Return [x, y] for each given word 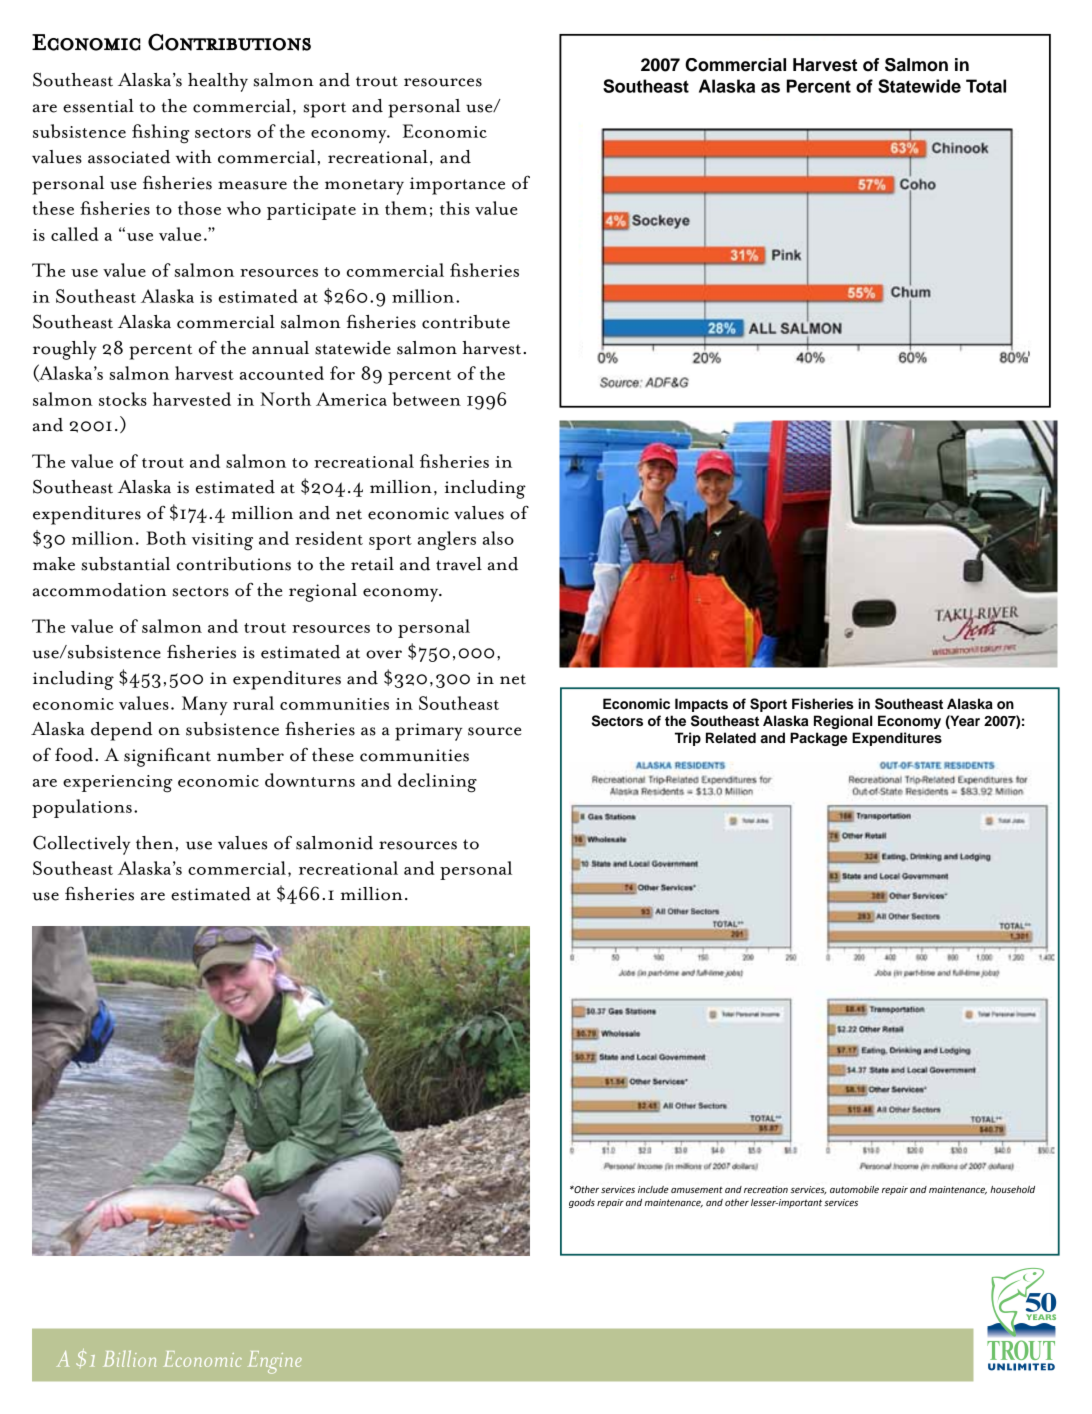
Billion [129, 1358]
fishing [161, 134]
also [498, 538]
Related [731, 737]
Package [818, 739]
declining [437, 783]
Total [986, 86]
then [154, 843]
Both [166, 538]
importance [457, 186]
